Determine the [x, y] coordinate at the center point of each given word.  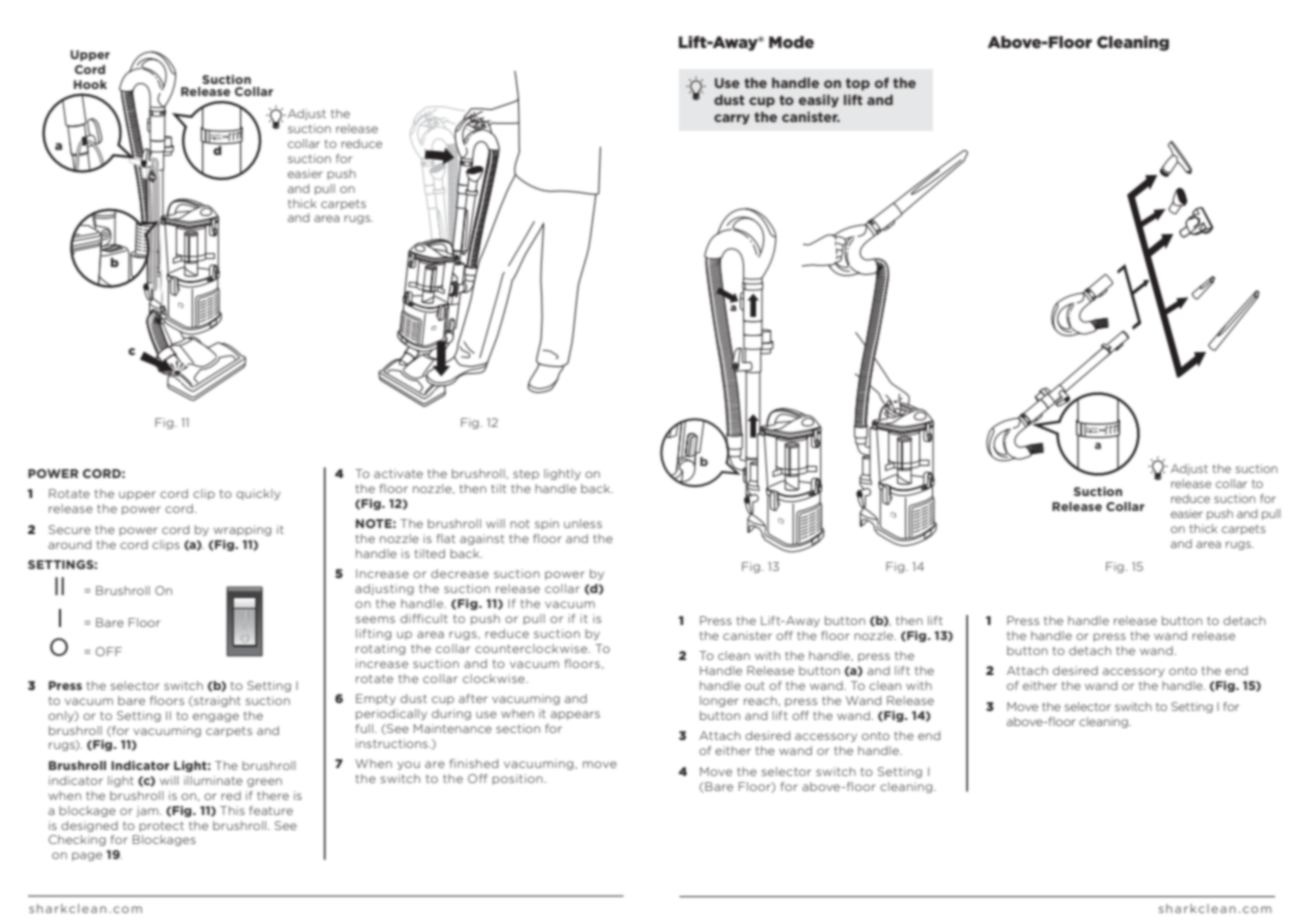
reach [760, 700]
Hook [90, 84]
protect [161, 827]
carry [732, 119]
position [517, 779]
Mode [791, 42]
